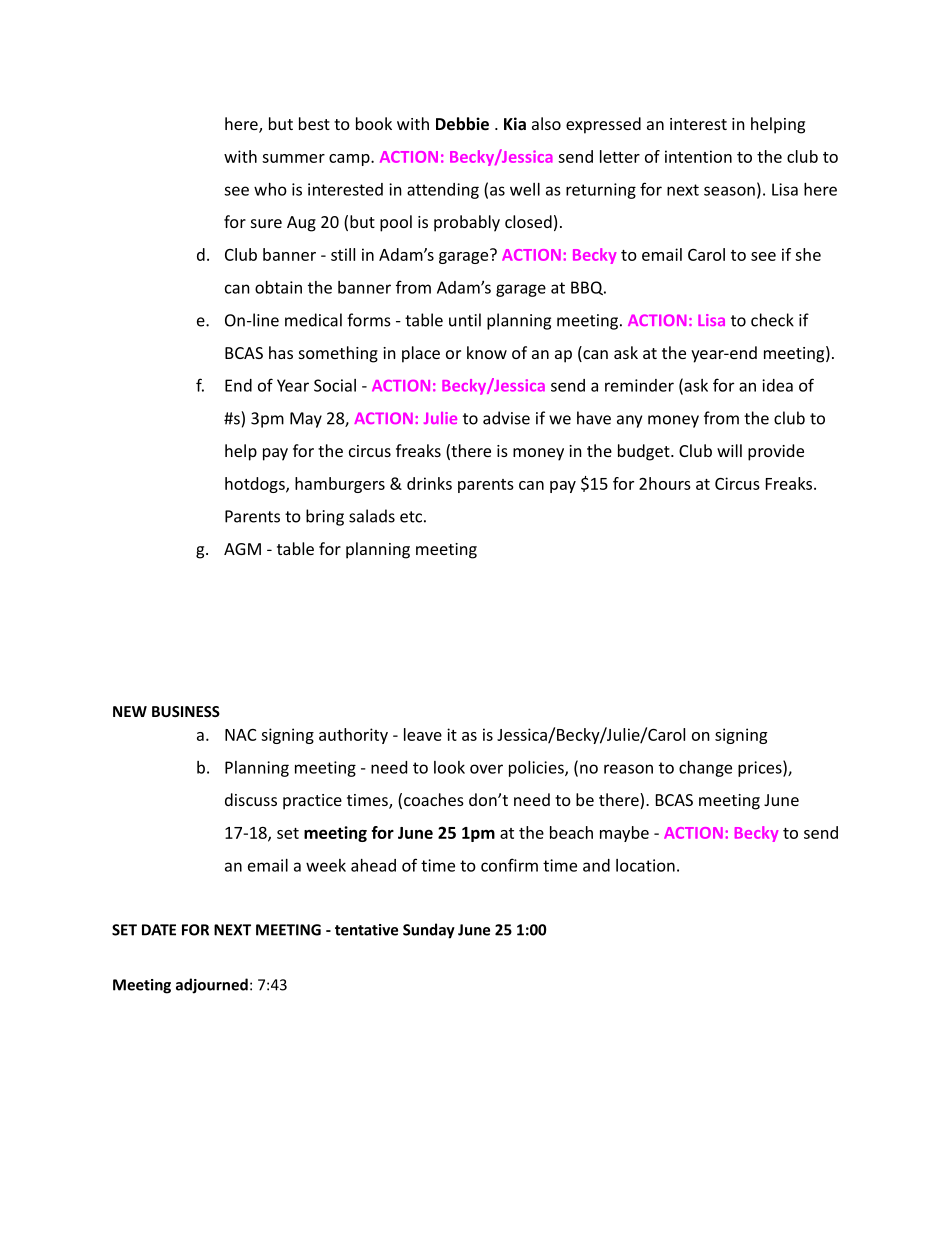 The image size is (952, 1233). What do you see at coordinates (698, 156) in the screenshot?
I see `intention` at bounding box center [698, 156].
